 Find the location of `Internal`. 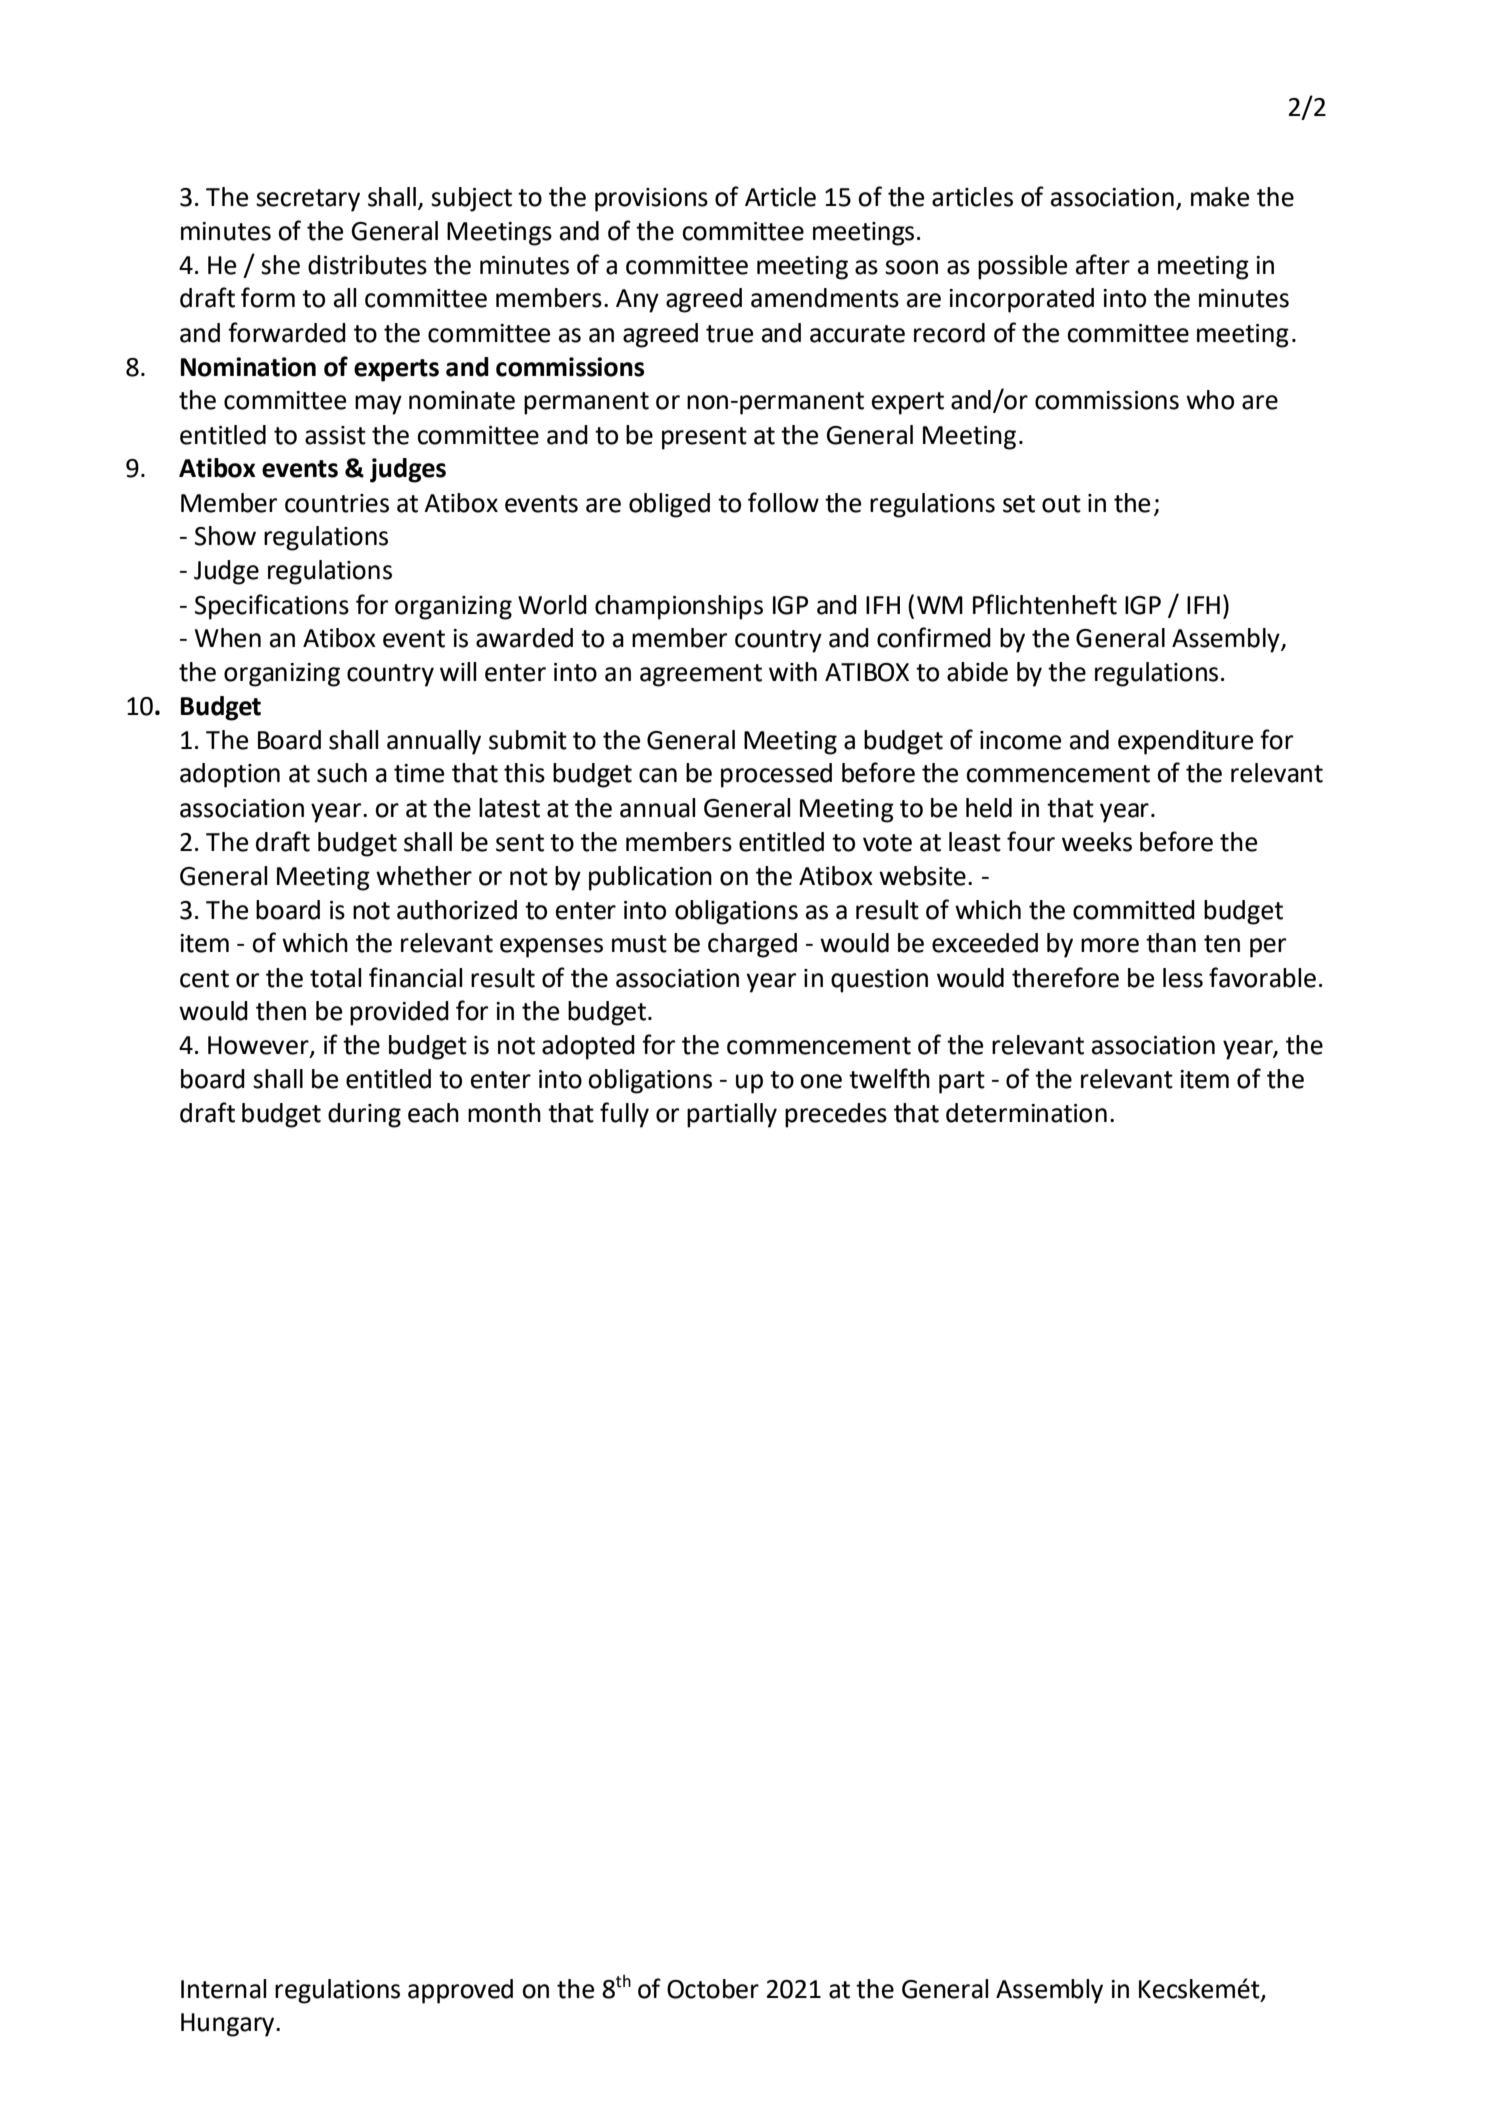

Internal is located at coordinates (223, 1989).
